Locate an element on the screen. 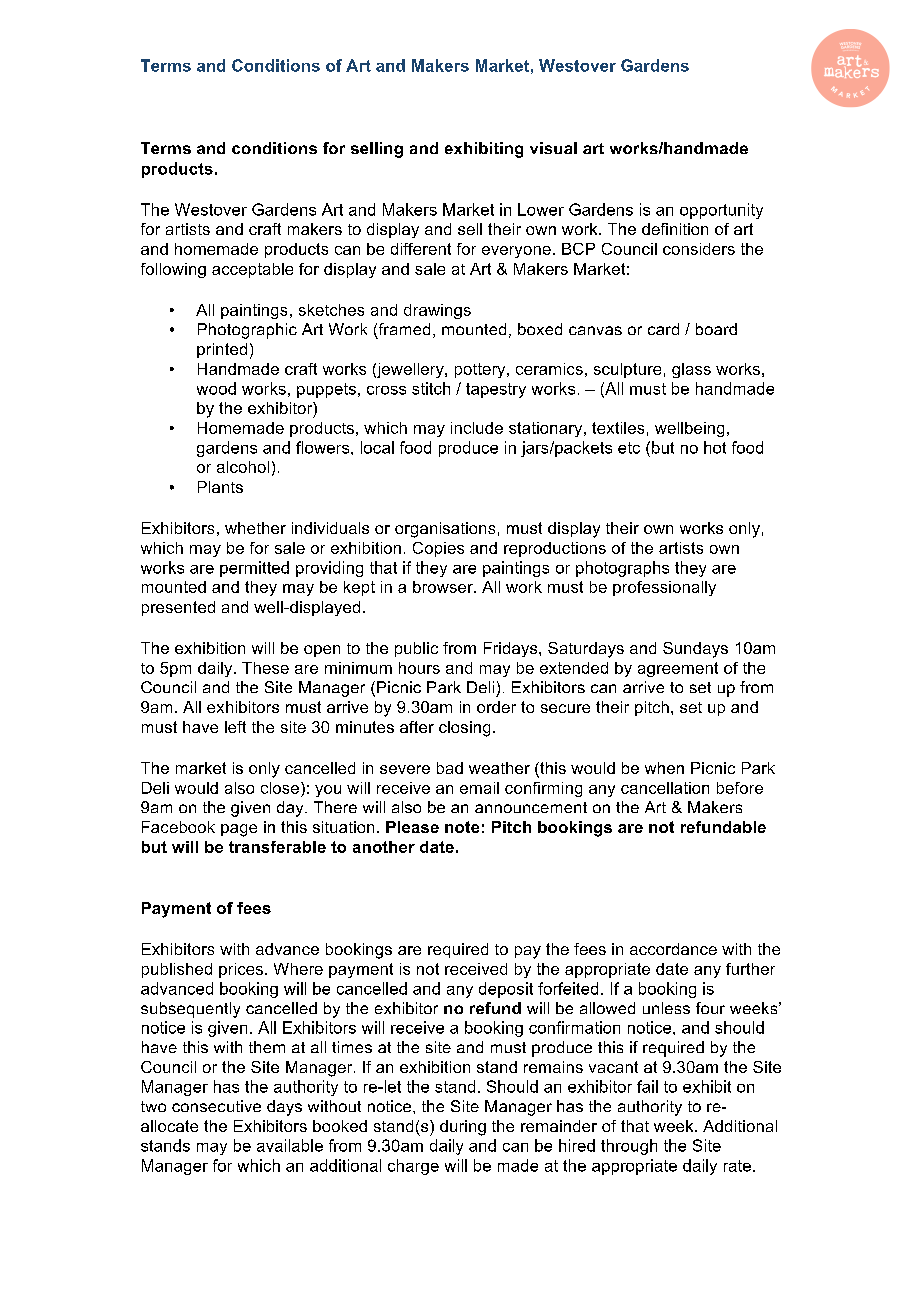  glass is located at coordinates (691, 370).
